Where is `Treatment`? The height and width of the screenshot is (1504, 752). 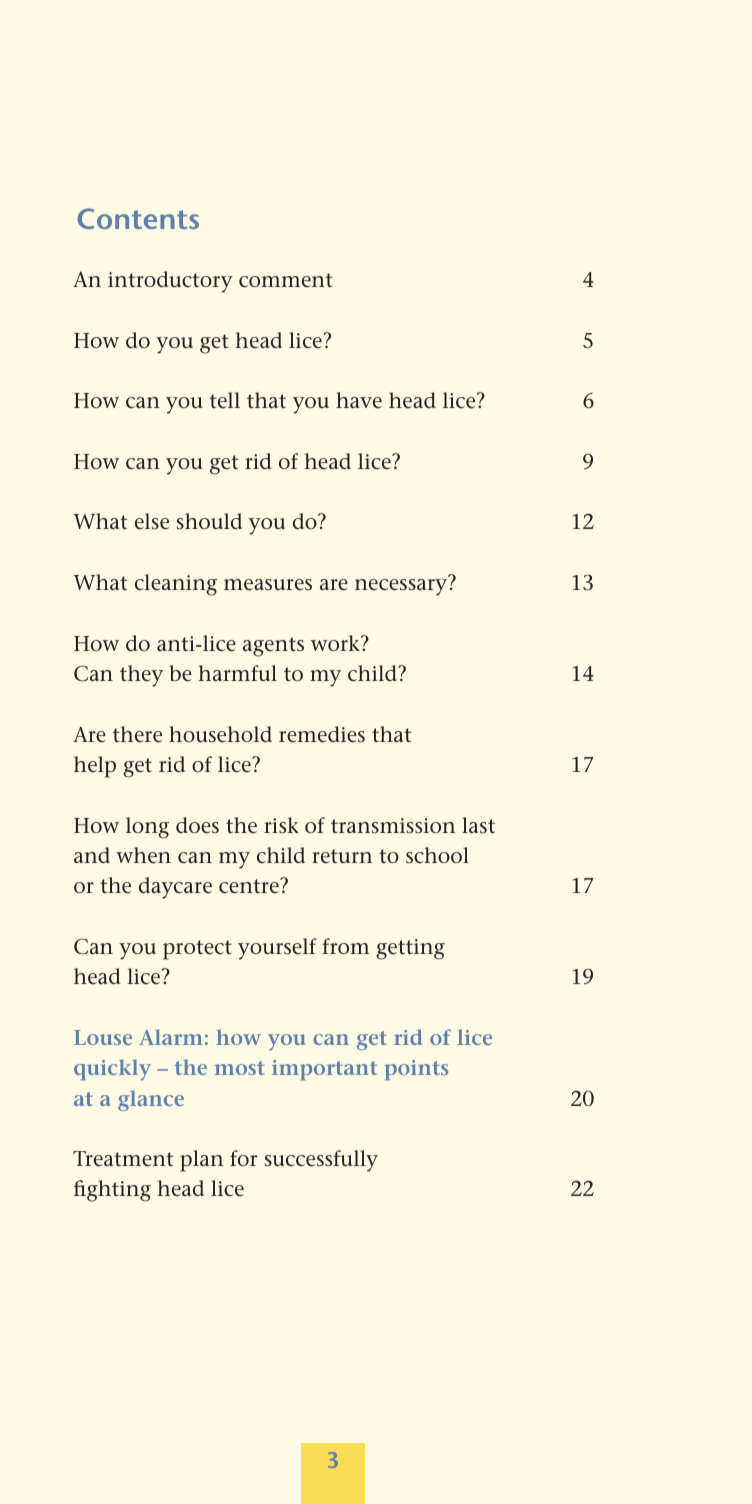 Treatment is located at coordinates (123, 1159).
